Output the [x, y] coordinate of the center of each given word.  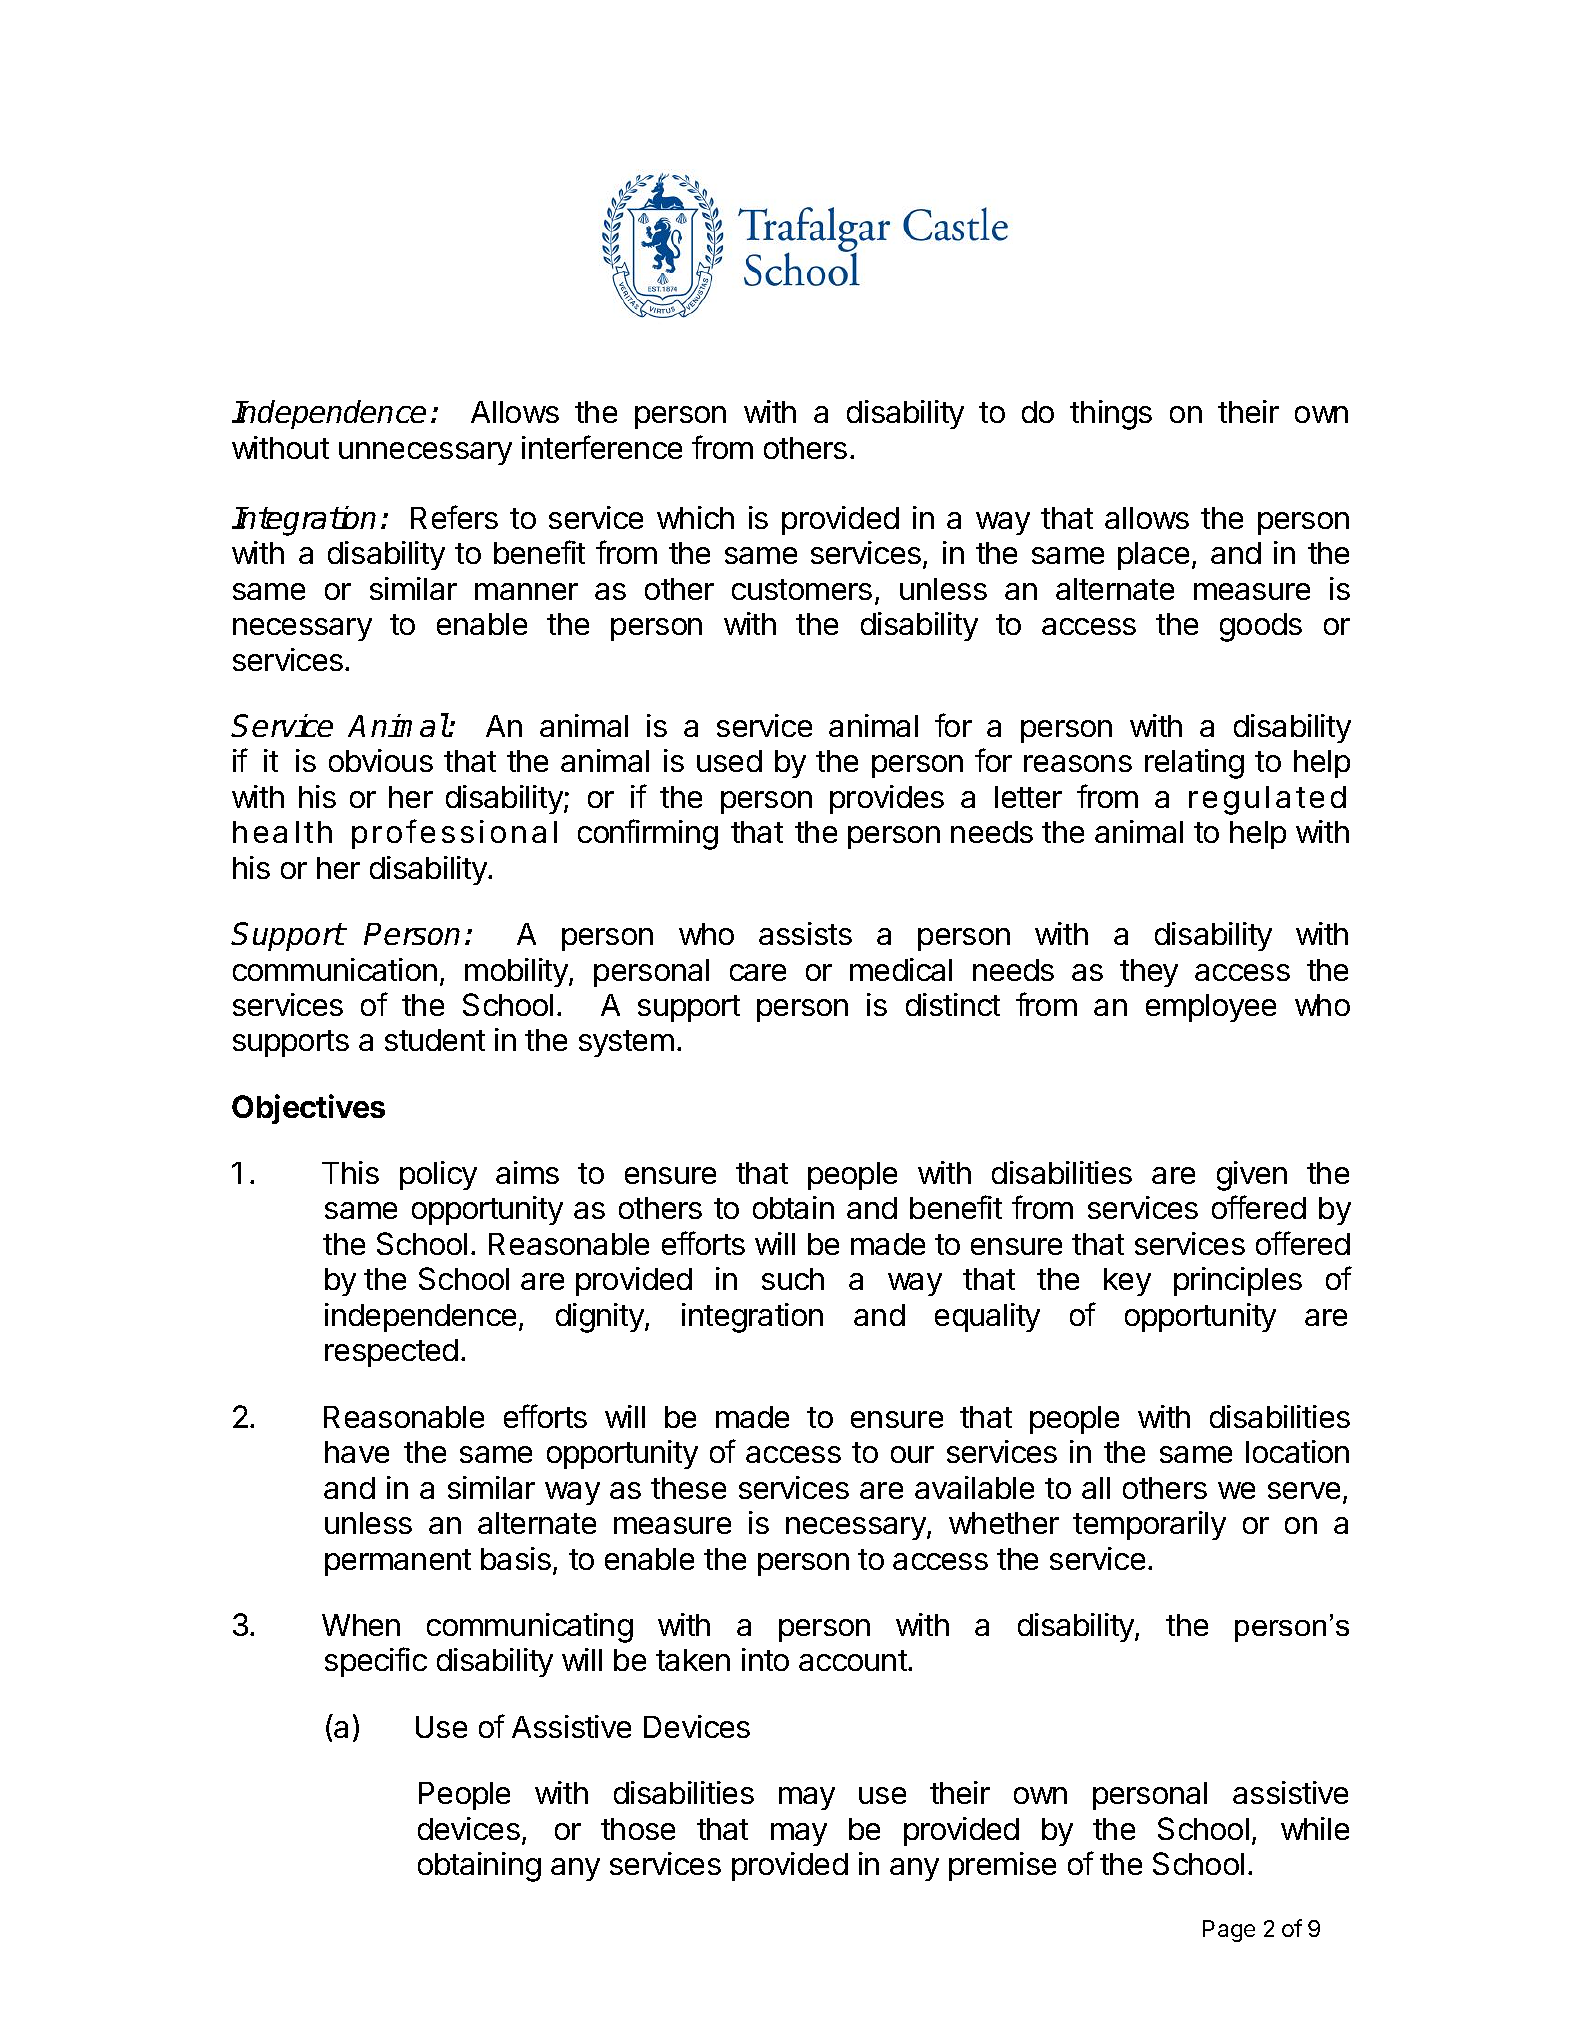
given [1252, 1176]
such [793, 1279]
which [695, 517]
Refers [454, 517]
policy [438, 1175]
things [1111, 415]
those [638, 1829]
